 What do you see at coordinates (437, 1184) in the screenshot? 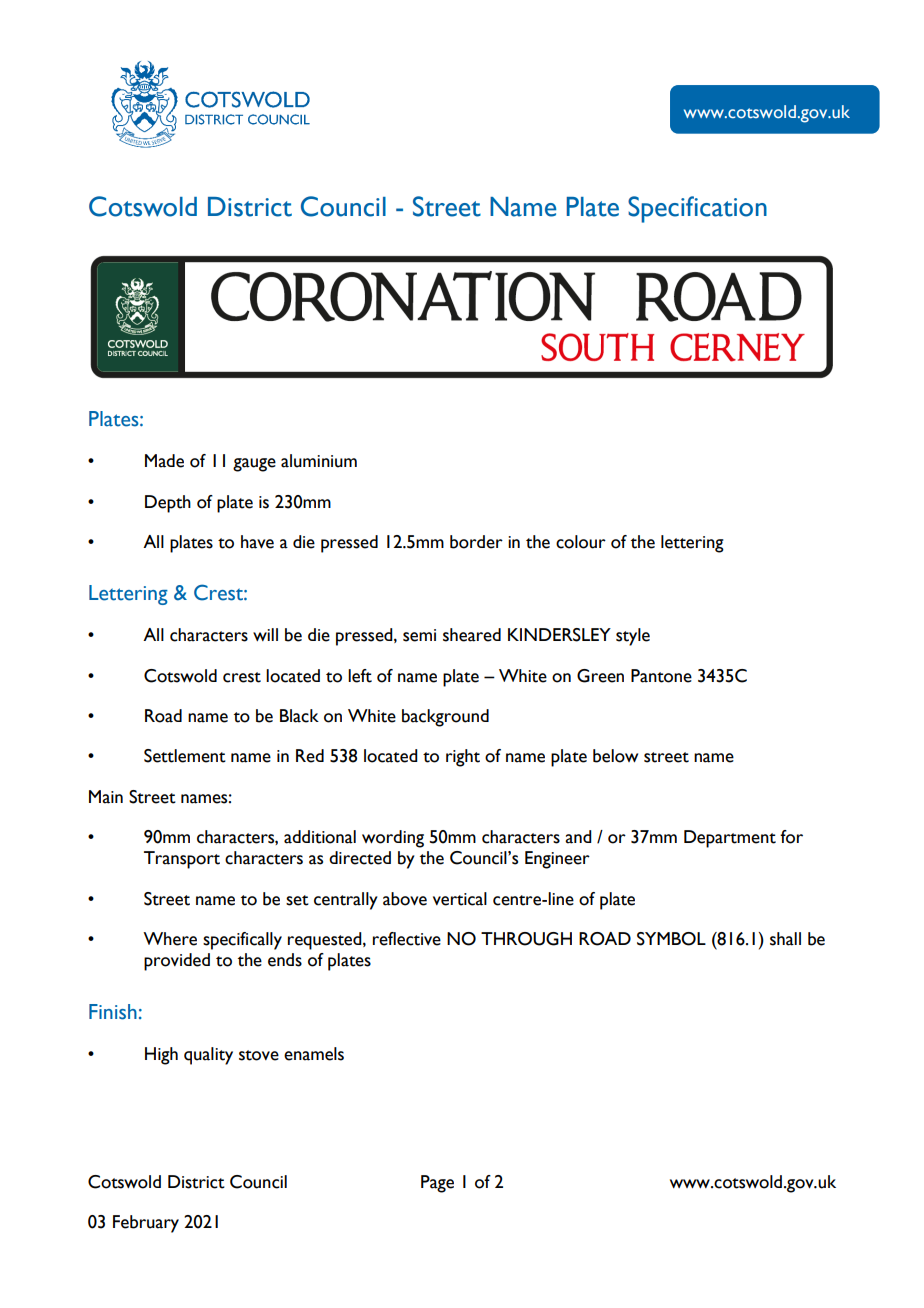
I see `Page` at bounding box center [437, 1184].
